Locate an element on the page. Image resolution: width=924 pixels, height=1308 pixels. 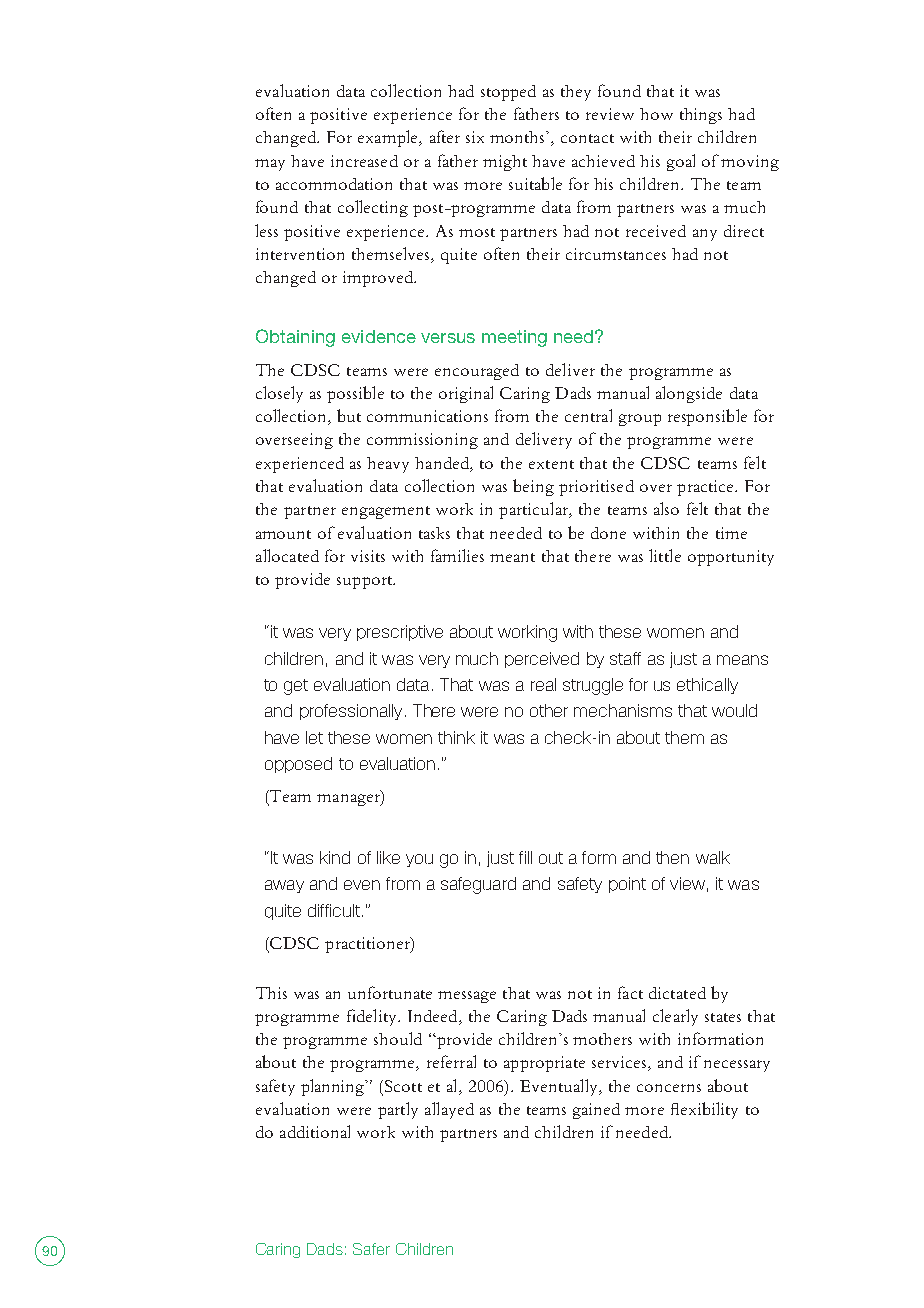
dictated is located at coordinates (677, 993).
